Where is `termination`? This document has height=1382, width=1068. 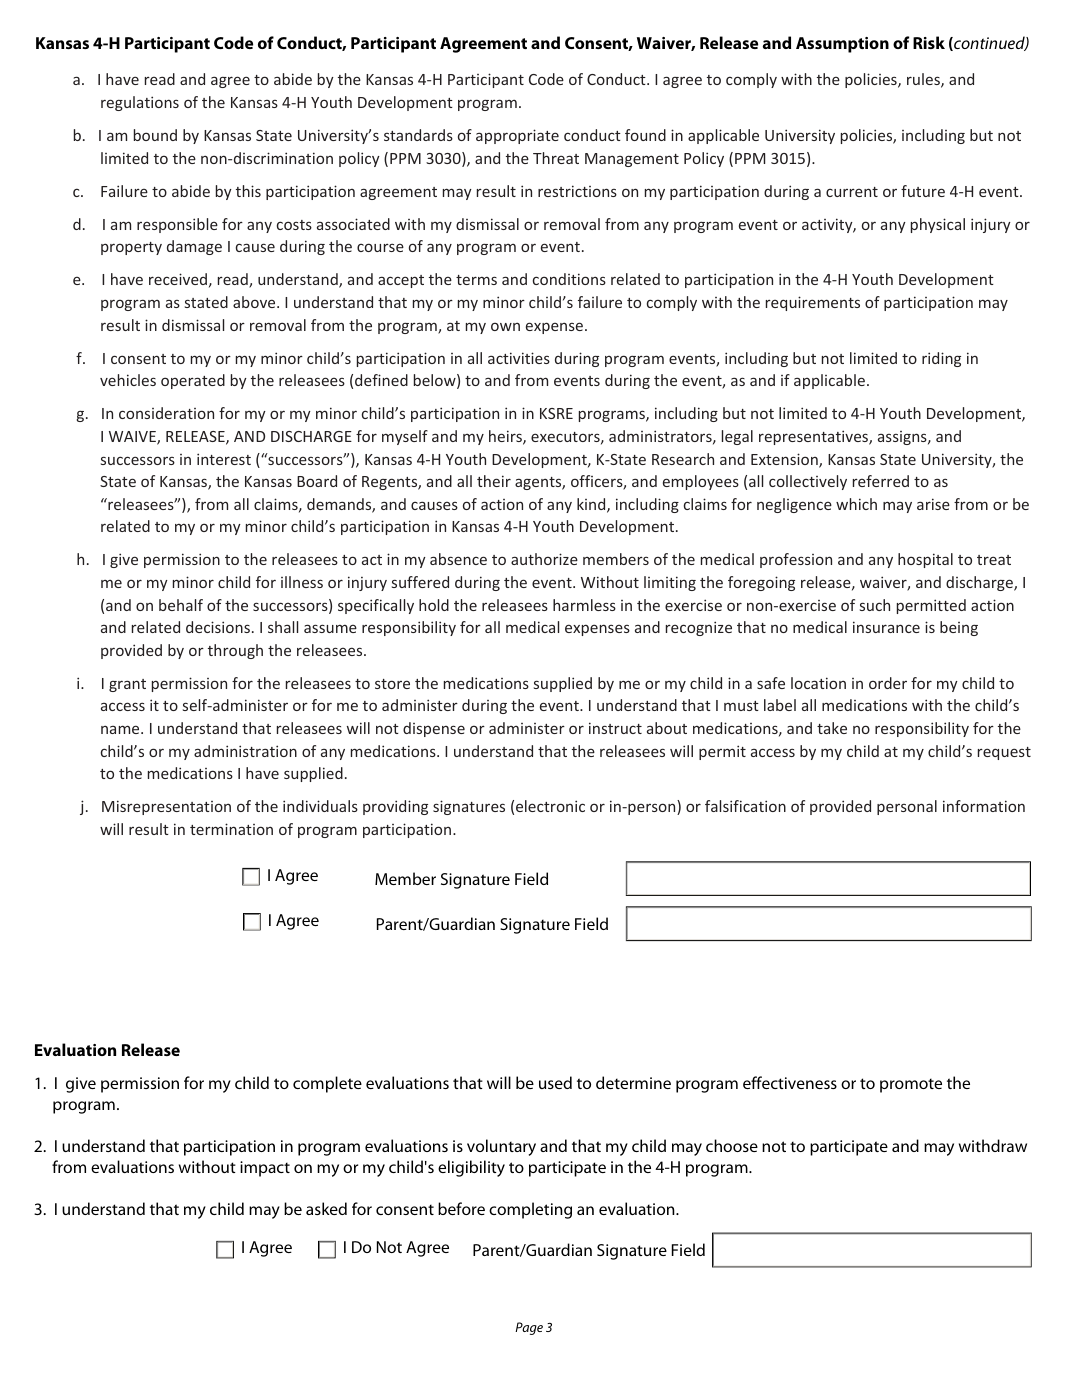 termination is located at coordinates (231, 829).
